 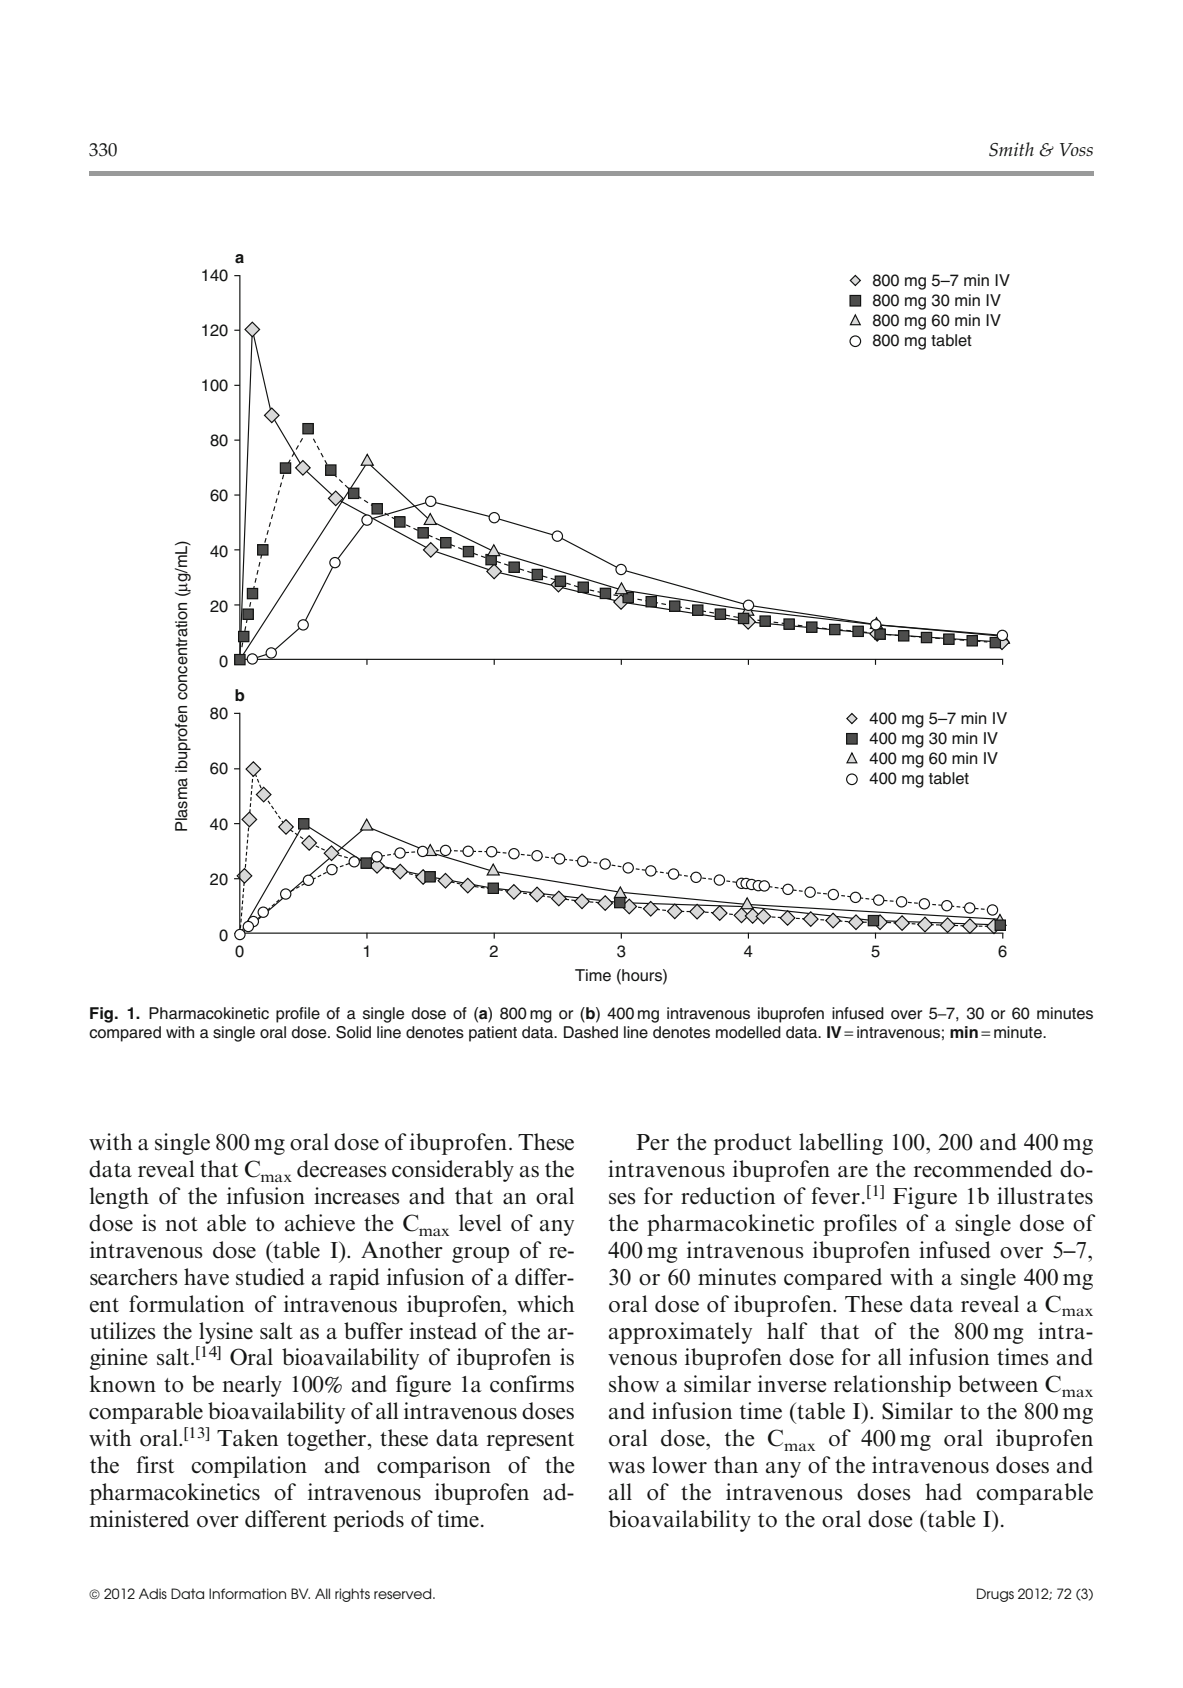 I want to click on patient, so click(x=493, y=1034).
